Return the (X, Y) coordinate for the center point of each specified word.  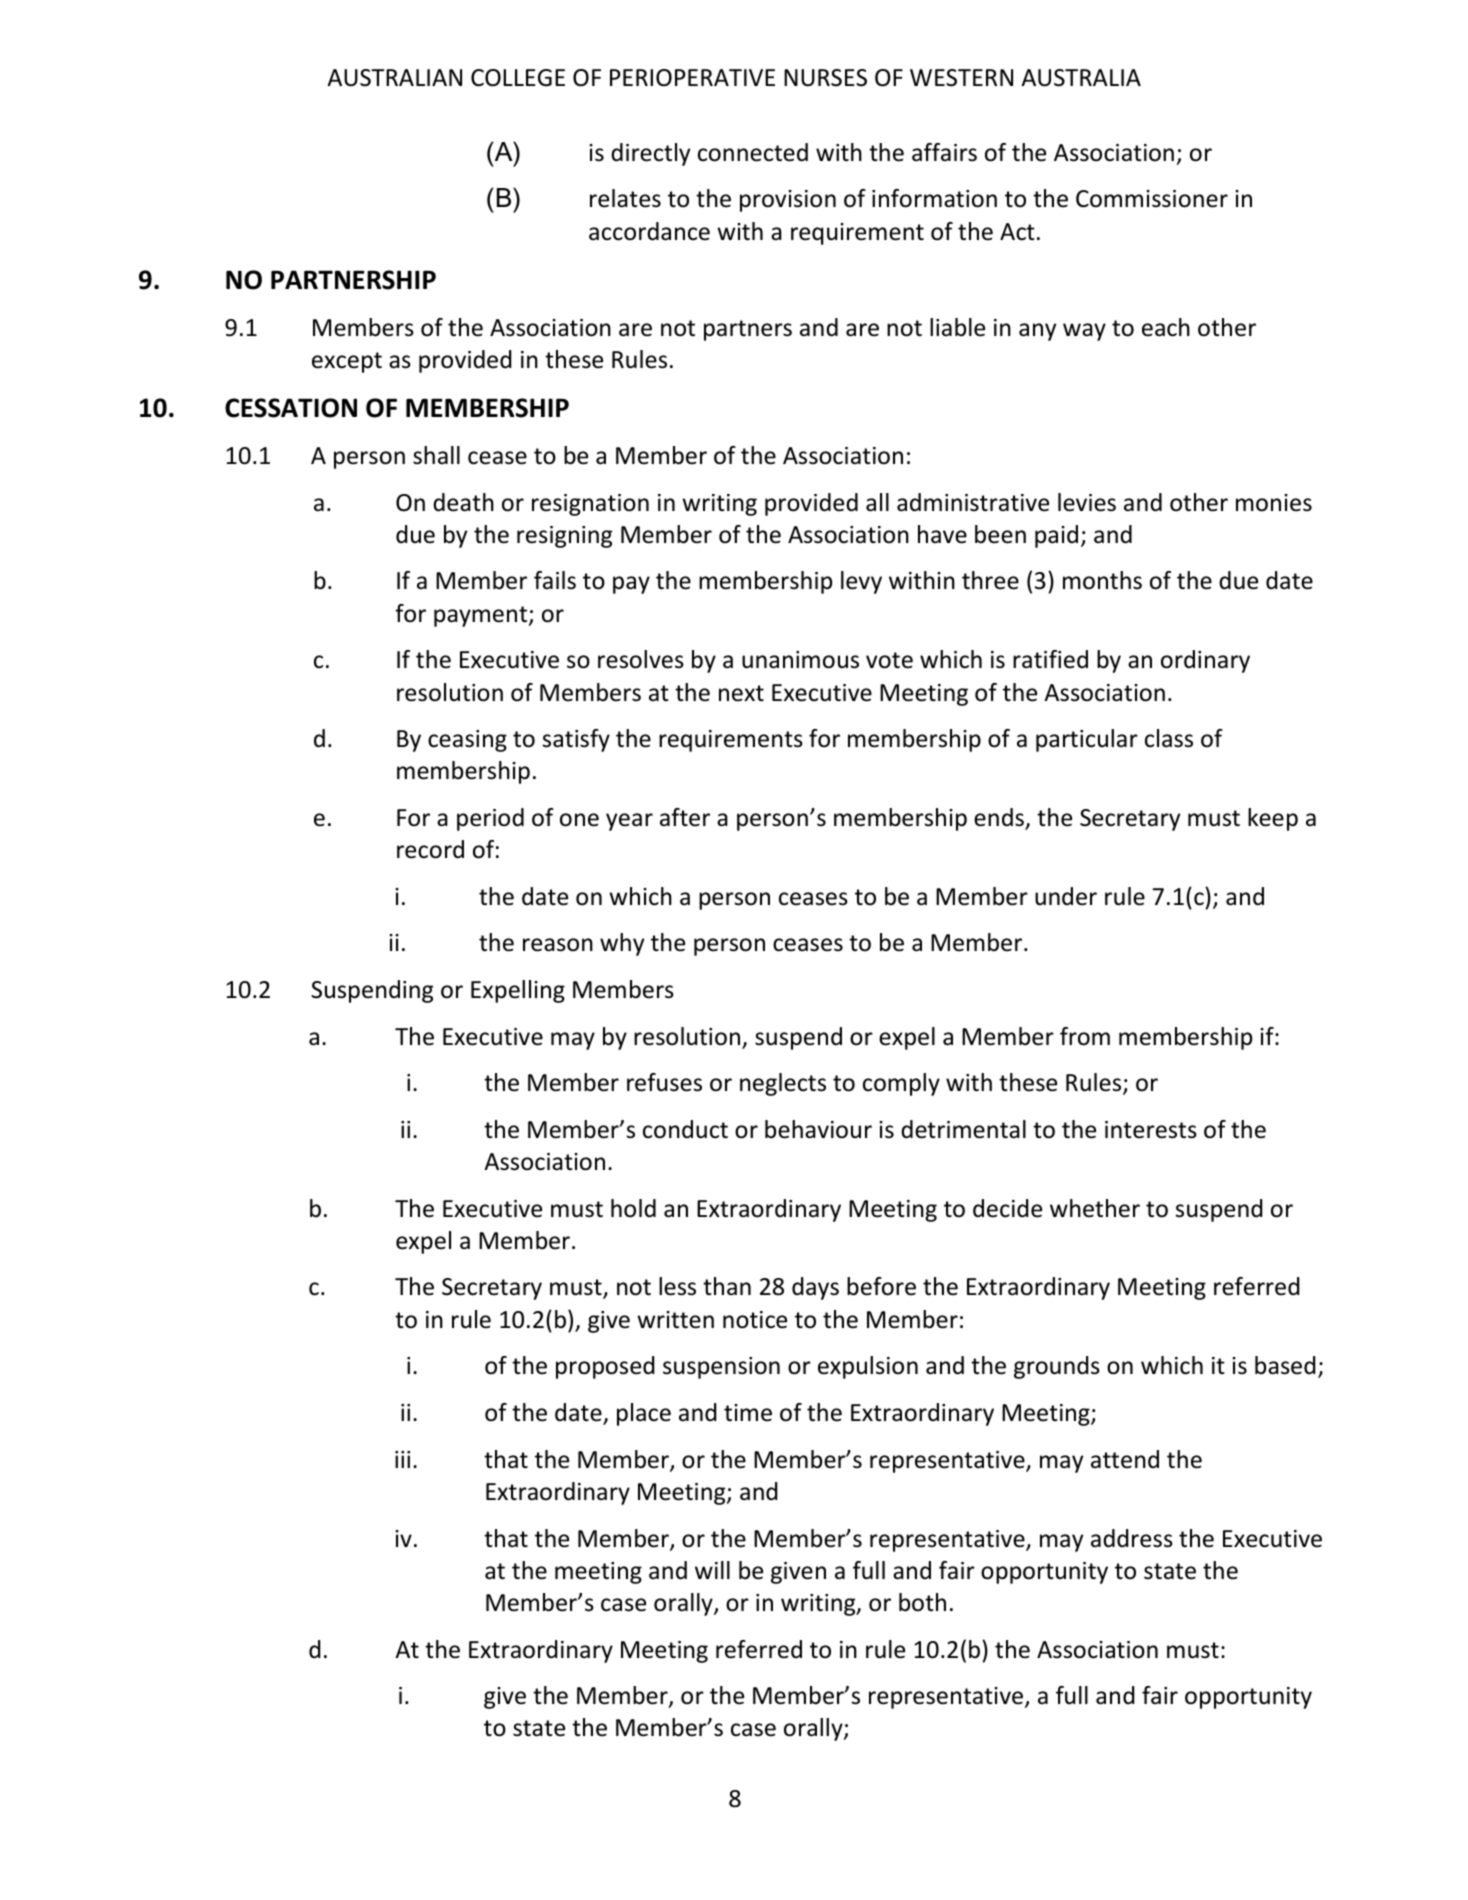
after (685, 817)
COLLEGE (518, 78)
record (430, 849)
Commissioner (1152, 199)
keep (1273, 819)
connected (753, 152)
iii (402, 1459)
